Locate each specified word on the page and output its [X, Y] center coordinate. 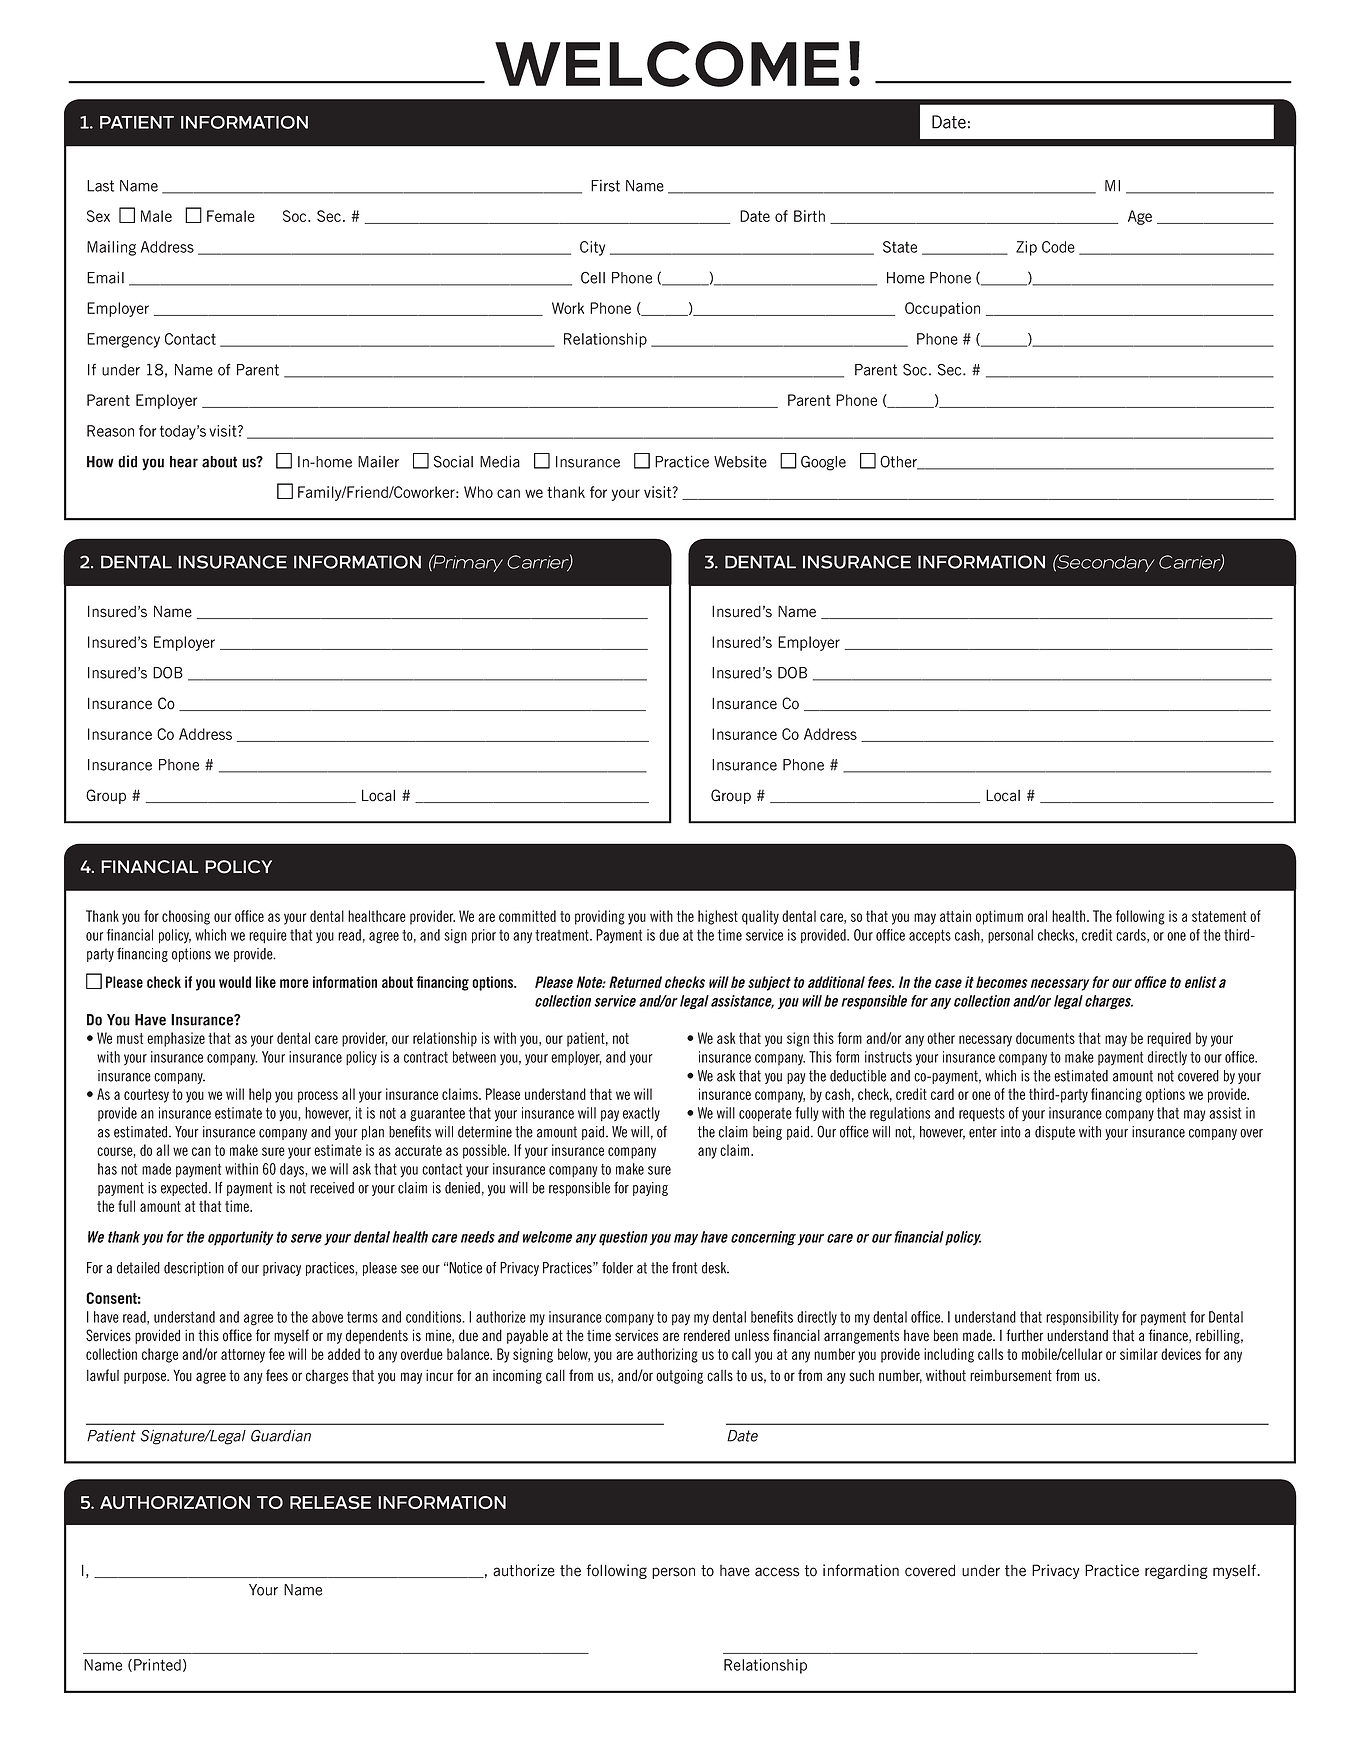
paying [650, 1189]
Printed [157, 1665]
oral [1037, 916]
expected [184, 1189]
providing [600, 917]
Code [1058, 247]
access [777, 1572]
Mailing [111, 248]
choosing [186, 917]
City [592, 248]
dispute [1055, 1133]
